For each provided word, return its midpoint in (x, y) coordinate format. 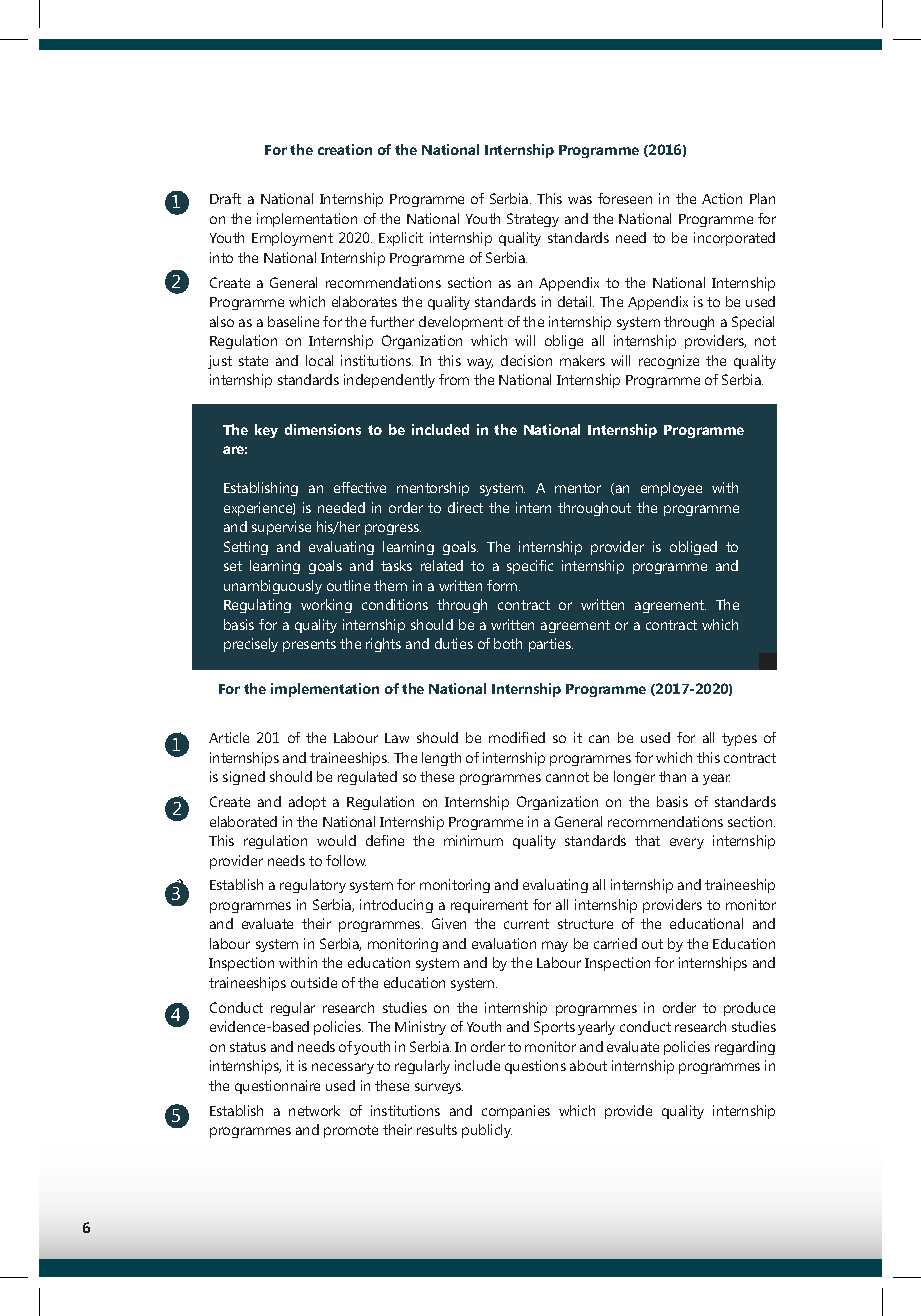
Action (722, 198)
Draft (225, 198)
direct (465, 507)
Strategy (533, 220)
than (672, 776)
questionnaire (277, 1087)
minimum (473, 840)
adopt (307, 803)
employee (671, 489)
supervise (281, 528)
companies (516, 1112)
